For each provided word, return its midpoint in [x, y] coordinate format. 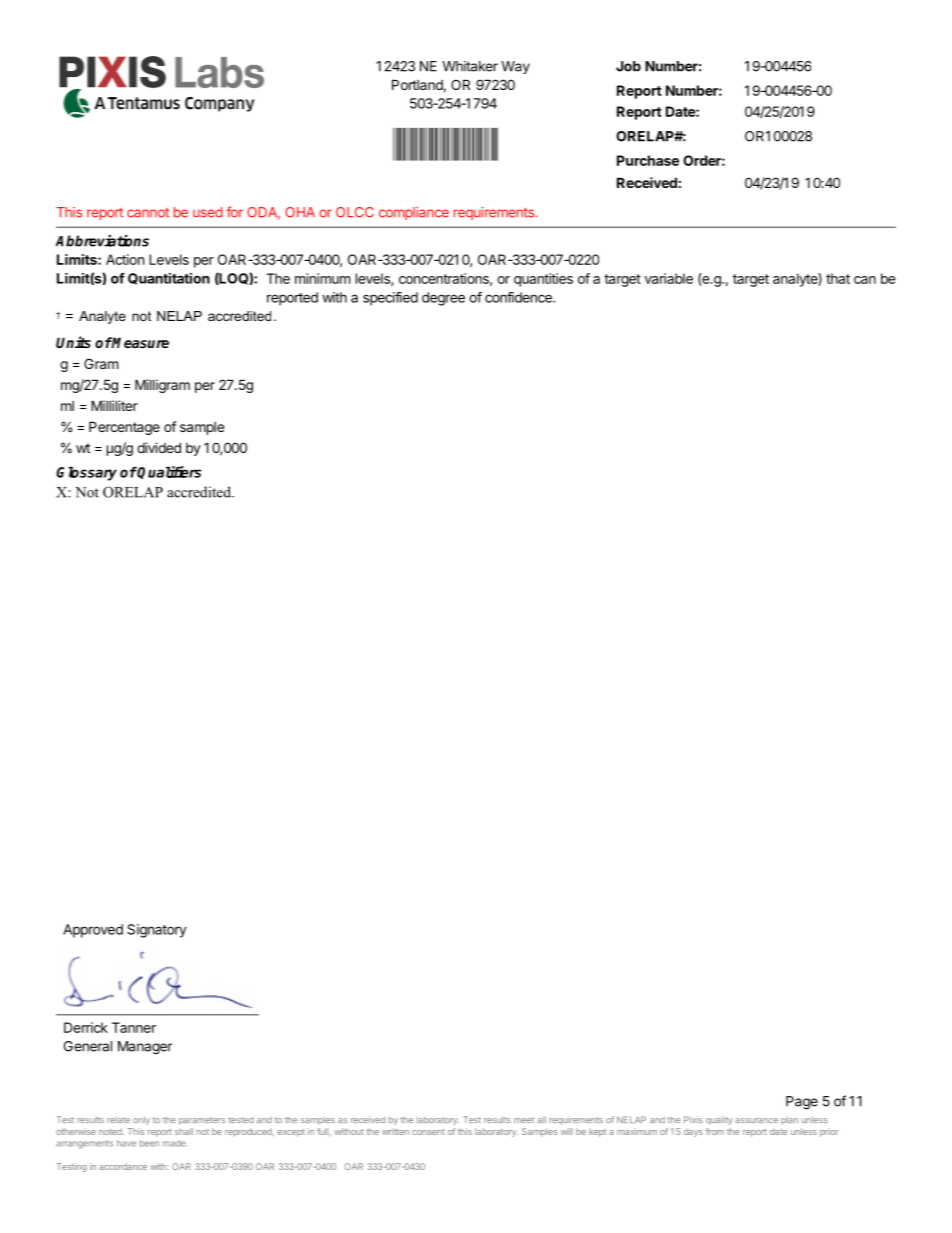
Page [802, 1103]
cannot [148, 213]
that [838, 278]
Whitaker [470, 66]
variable [669, 278]
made [174, 1143]
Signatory [157, 931]
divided [159, 447]
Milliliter [114, 405]
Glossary [86, 474]
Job [628, 66]
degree [443, 299]
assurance [756, 1120]
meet [524, 1120]
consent [428, 1132]
